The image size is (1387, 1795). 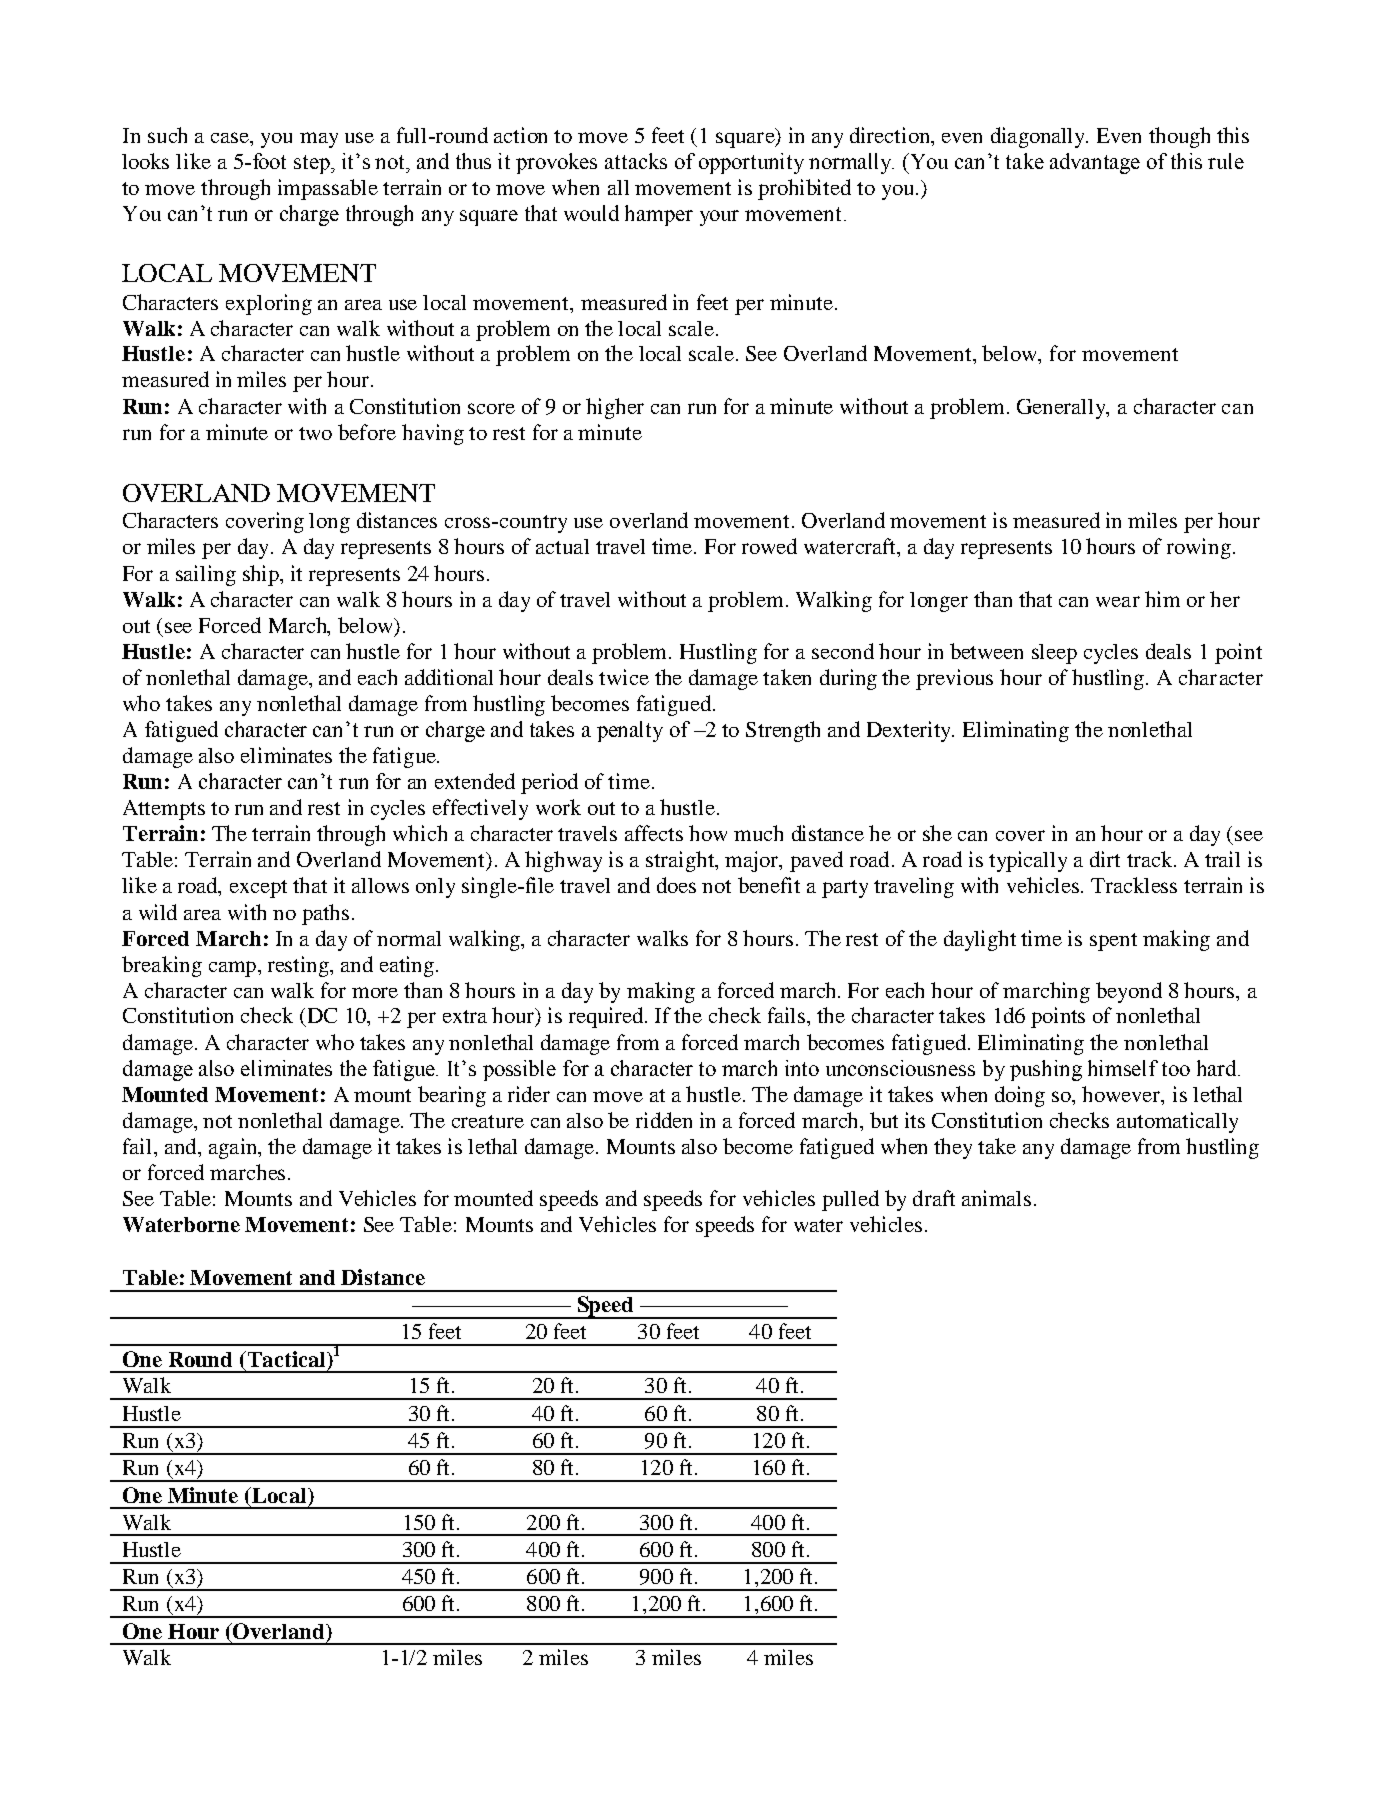 I want to click on attacks, so click(x=636, y=161).
